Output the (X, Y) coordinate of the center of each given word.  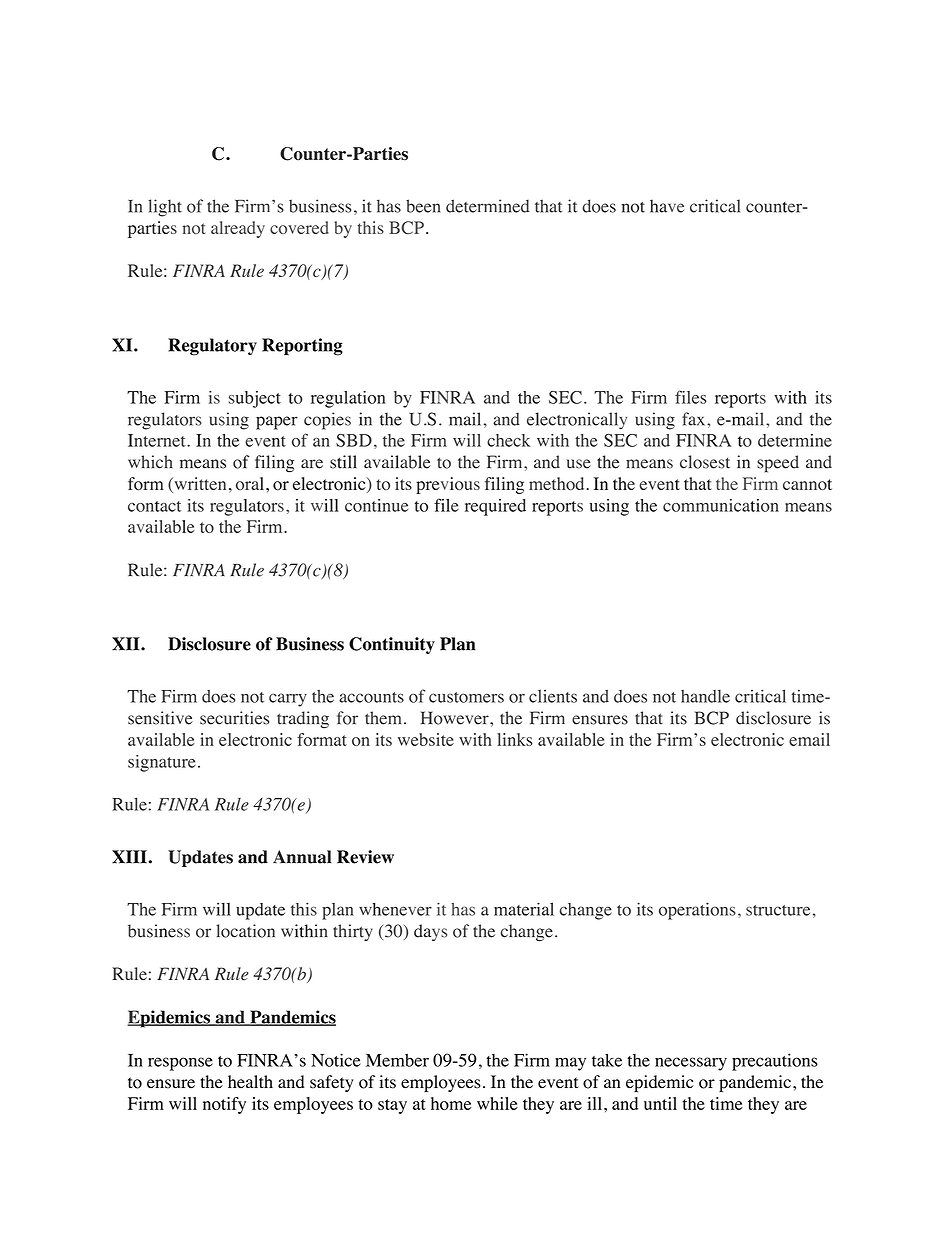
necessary (691, 1064)
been (423, 206)
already (238, 229)
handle (705, 696)
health (250, 1082)
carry (288, 700)
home (451, 1103)
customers (466, 697)
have (667, 206)
